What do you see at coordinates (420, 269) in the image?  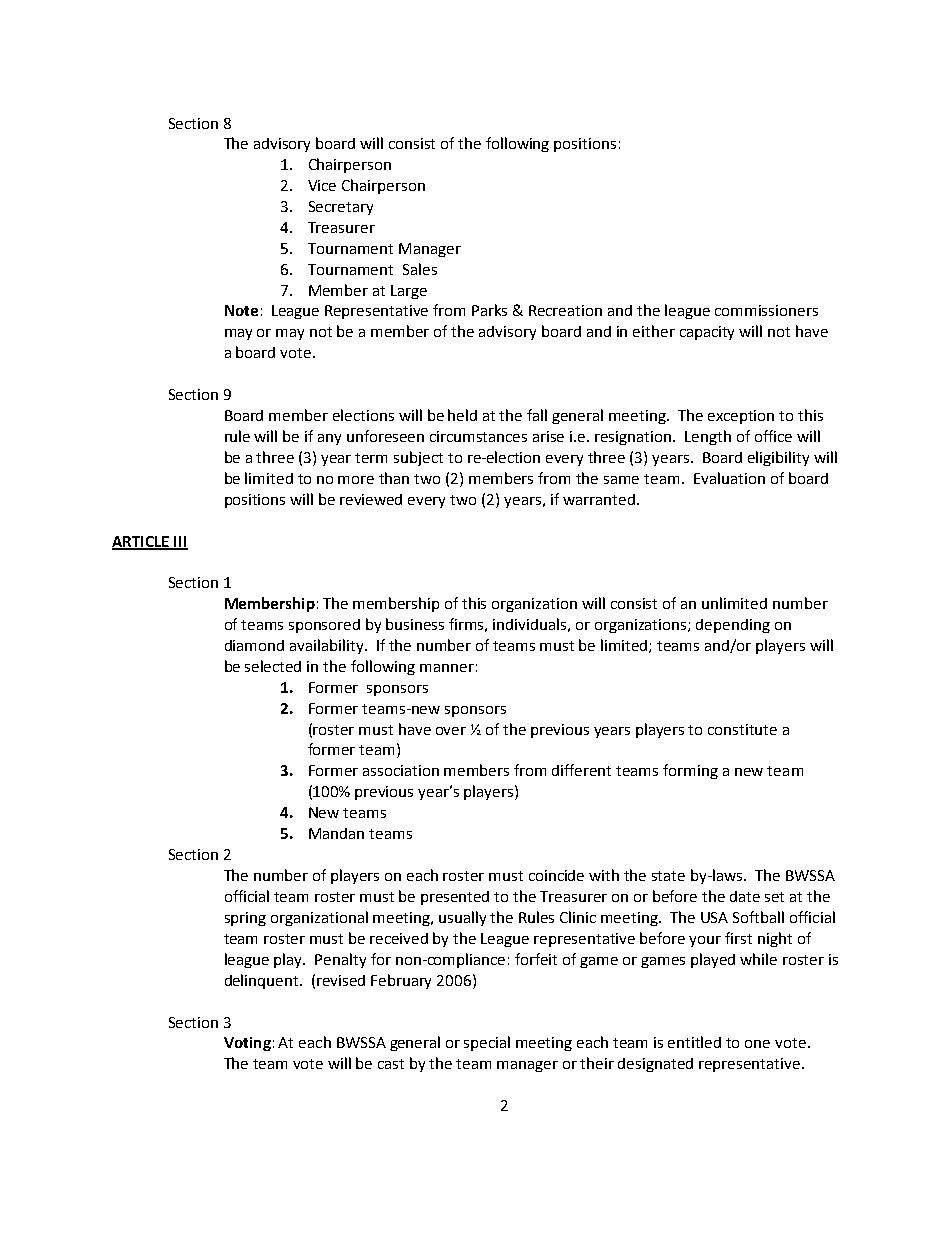 I see `Sales` at bounding box center [420, 269].
